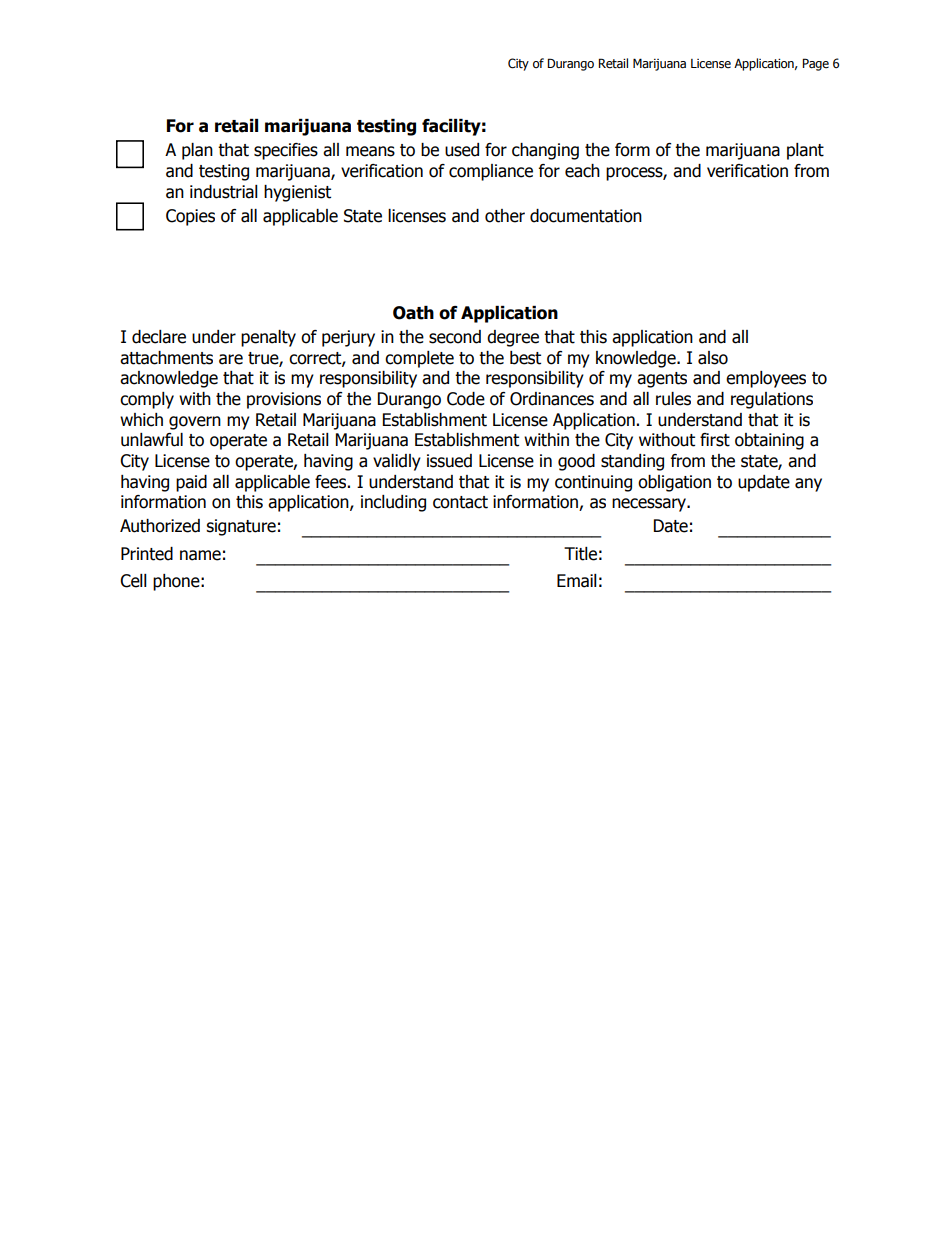 Image resolution: width=952 pixels, height=1233 pixels. I want to click on industrial, so click(224, 192).
